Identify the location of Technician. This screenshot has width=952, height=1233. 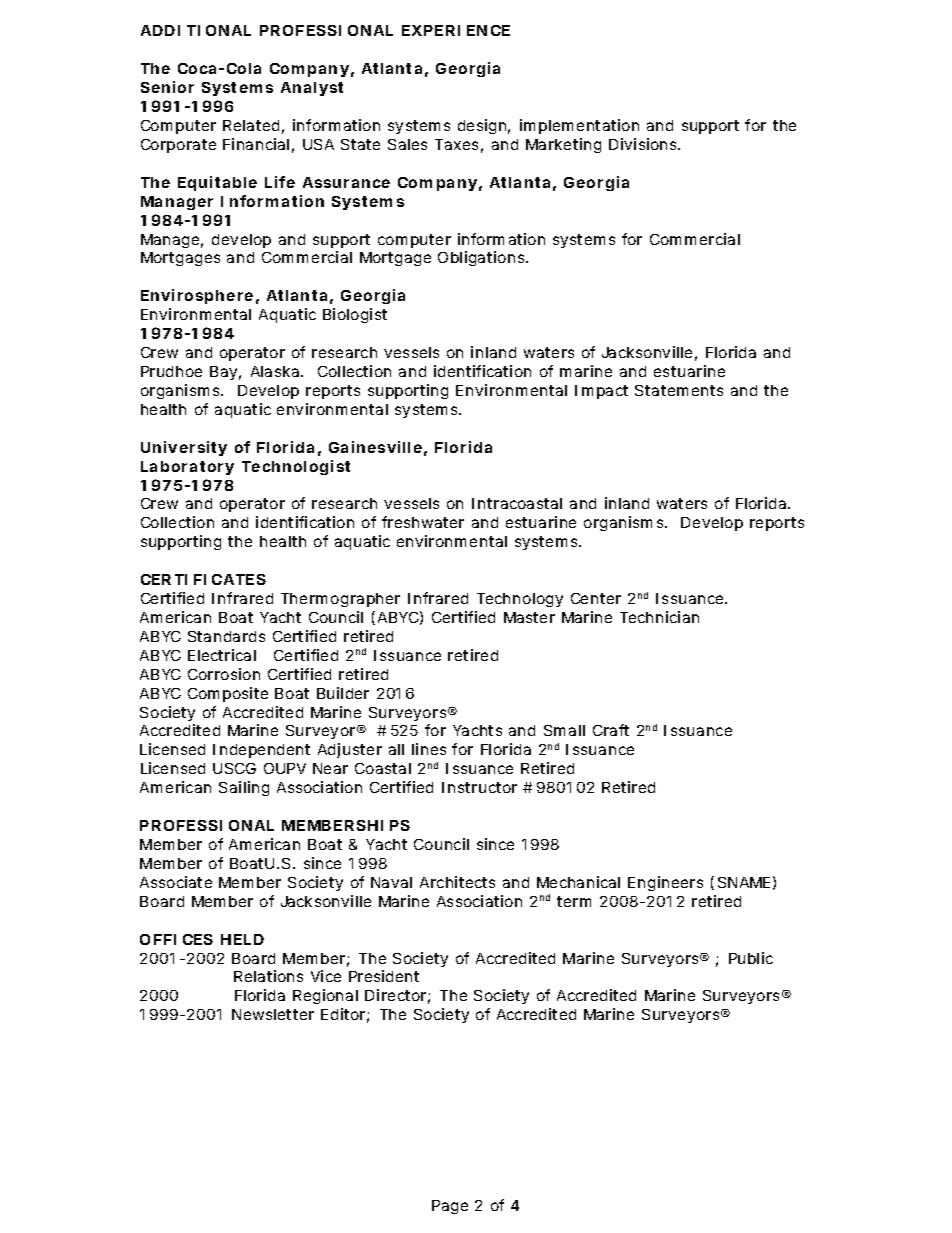
(659, 617).
